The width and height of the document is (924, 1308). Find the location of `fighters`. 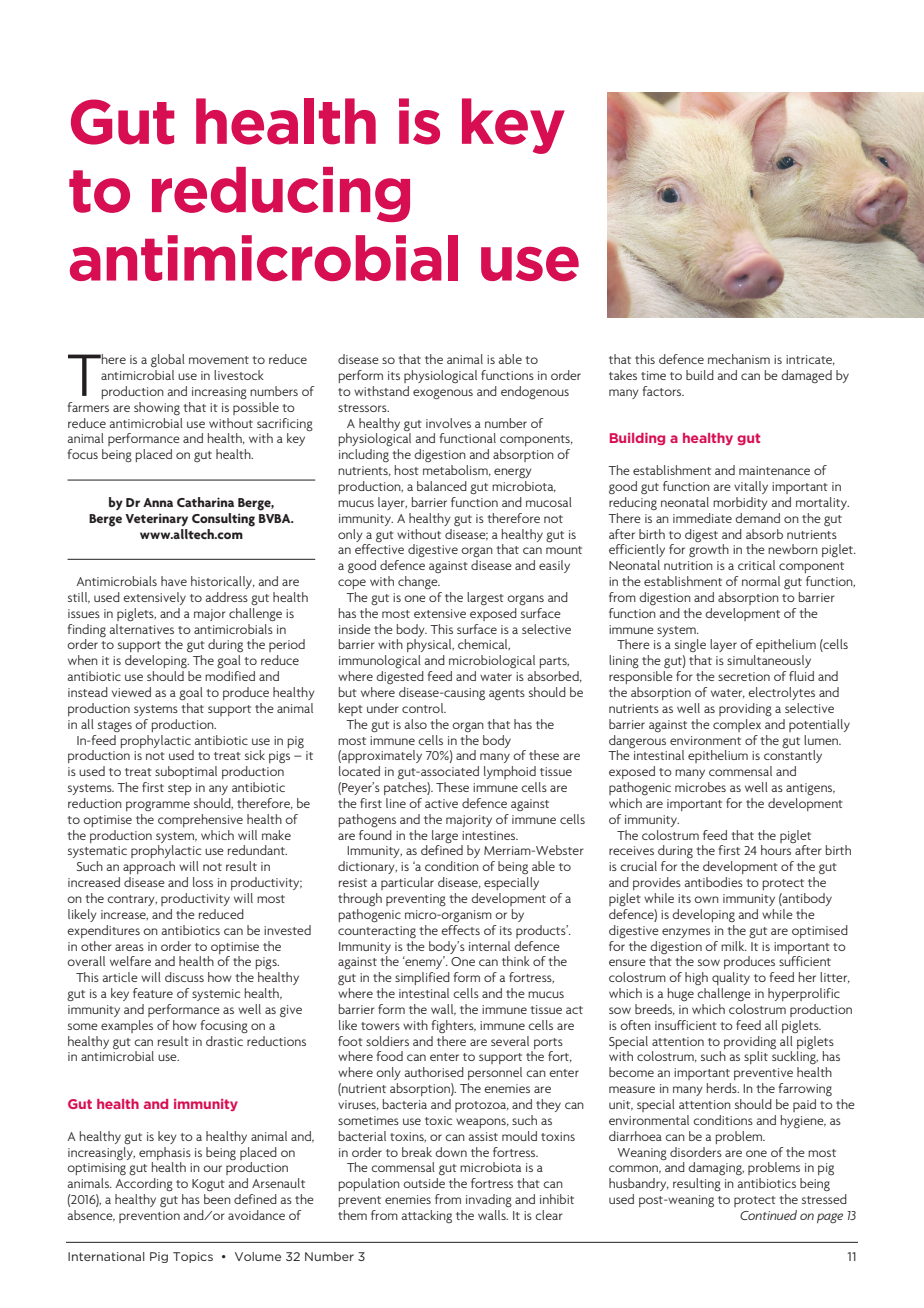

fighters is located at coordinates (454, 1026).
